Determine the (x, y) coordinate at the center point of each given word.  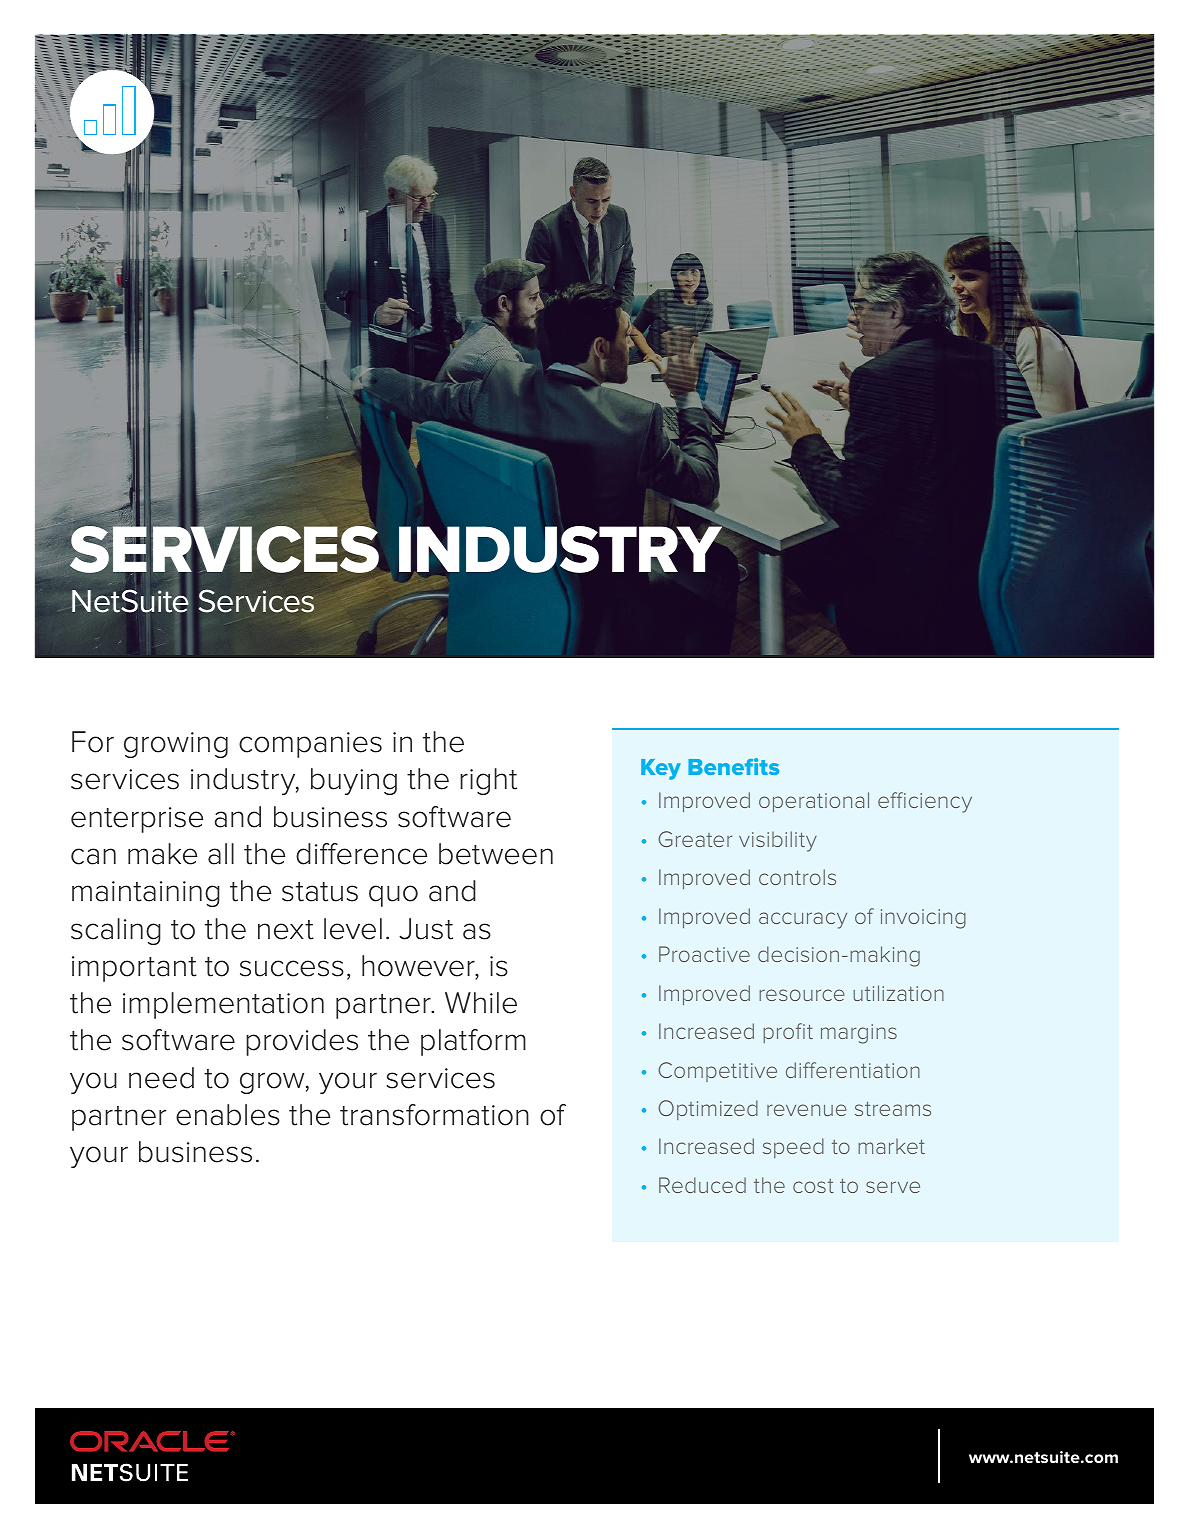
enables (228, 1115)
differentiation (853, 1070)
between (496, 854)
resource (802, 995)
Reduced (702, 1185)
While (481, 1003)
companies (310, 745)
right (488, 781)
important (134, 969)
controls (797, 877)
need (161, 1078)
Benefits (733, 766)
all (221, 854)
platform (473, 1042)
